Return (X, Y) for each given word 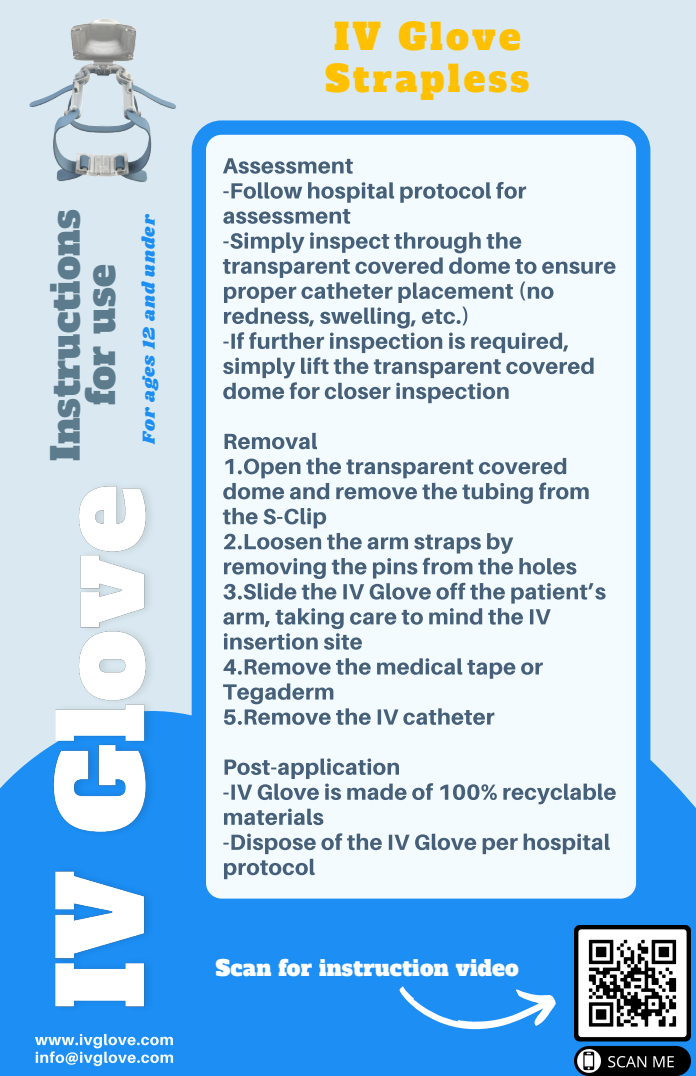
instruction (384, 967)
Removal (270, 441)
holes (548, 566)
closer (358, 391)
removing (275, 568)
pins (395, 568)
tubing (497, 493)
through (437, 243)
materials (274, 816)
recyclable (559, 794)
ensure (579, 267)
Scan (243, 967)
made (377, 791)
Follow (266, 190)
